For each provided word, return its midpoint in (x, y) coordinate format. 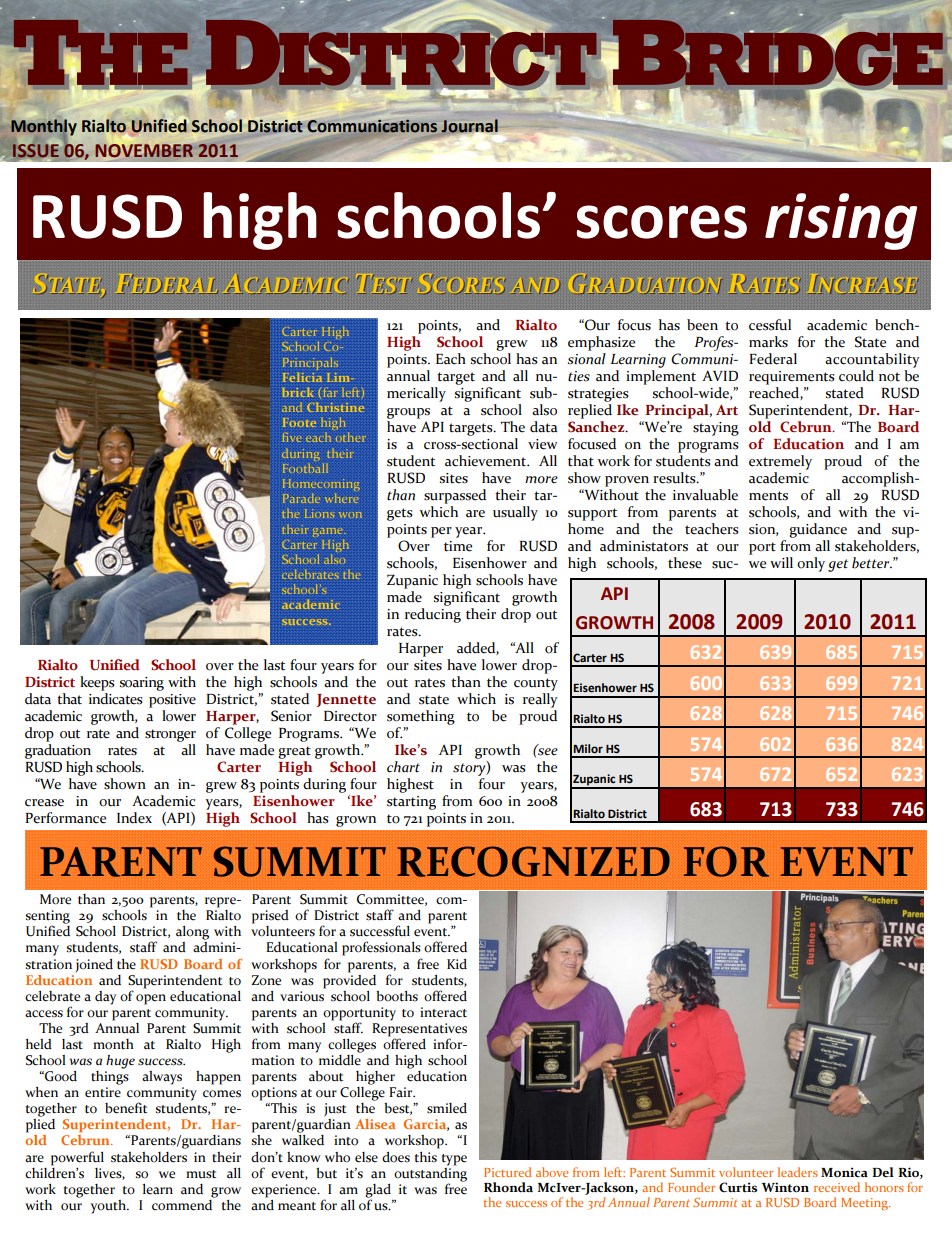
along (192, 933)
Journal (469, 126)
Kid (457, 964)
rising (841, 221)
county (536, 684)
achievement (487, 461)
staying (716, 429)
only (811, 564)
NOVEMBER (144, 150)
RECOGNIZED (533, 861)
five (292, 437)
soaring (141, 684)
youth (109, 1207)
